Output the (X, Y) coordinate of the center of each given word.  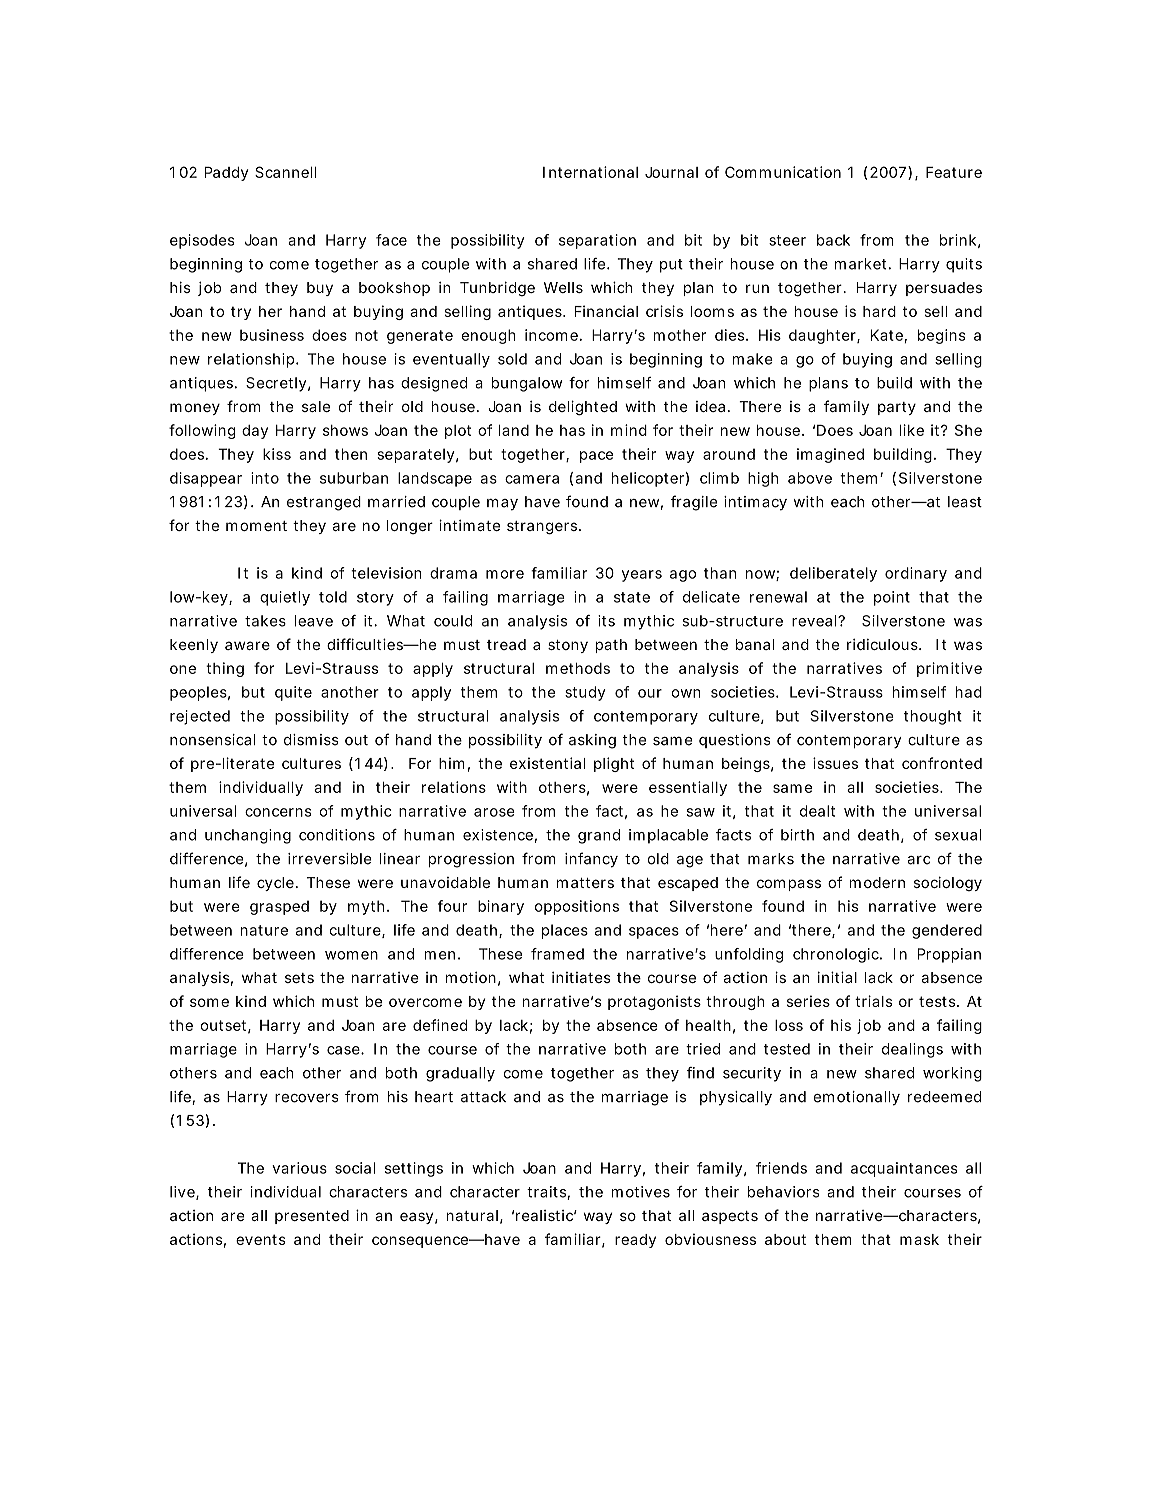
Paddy (226, 174)
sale (316, 406)
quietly (285, 598)
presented (312, 1217)
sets (299, 978)
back (833, 240)
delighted (583, 408)
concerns (278, 812)
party (897, 408)
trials (873, 1001)
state (632, 597)
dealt (817, 811)
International (590, 172)
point (892, 598)
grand (599, 836)
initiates (581, 977)
